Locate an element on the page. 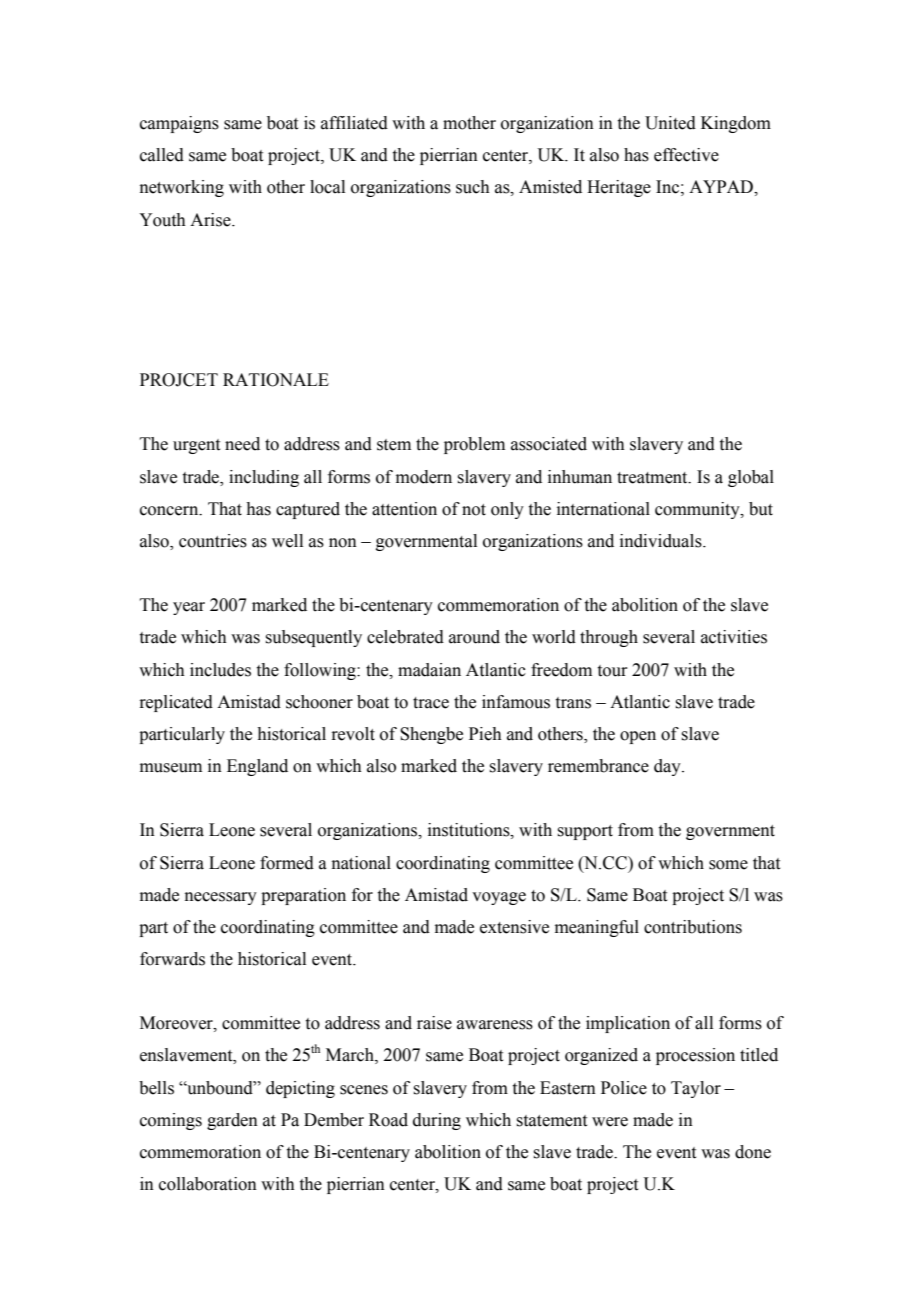 This document has width=924, height=1308. around is located at coordinates (474, 637).
